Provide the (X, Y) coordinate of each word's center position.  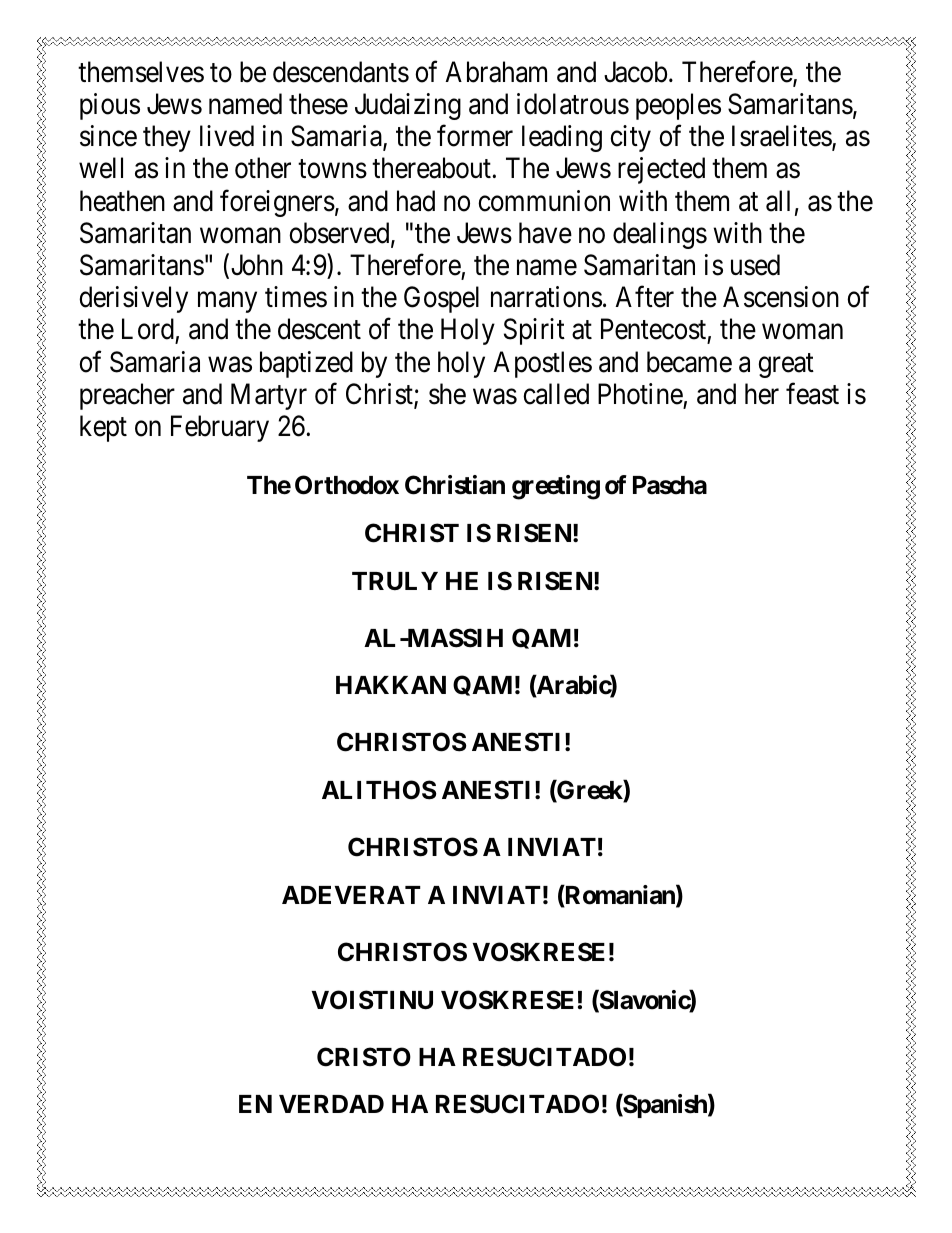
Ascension (781, 297)
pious (110, 106)
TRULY (395, 581)
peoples (678, 106)
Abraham (496, 72)
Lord (149, 330)
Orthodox (347, 485)
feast (812, 394)
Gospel (441, 299)
